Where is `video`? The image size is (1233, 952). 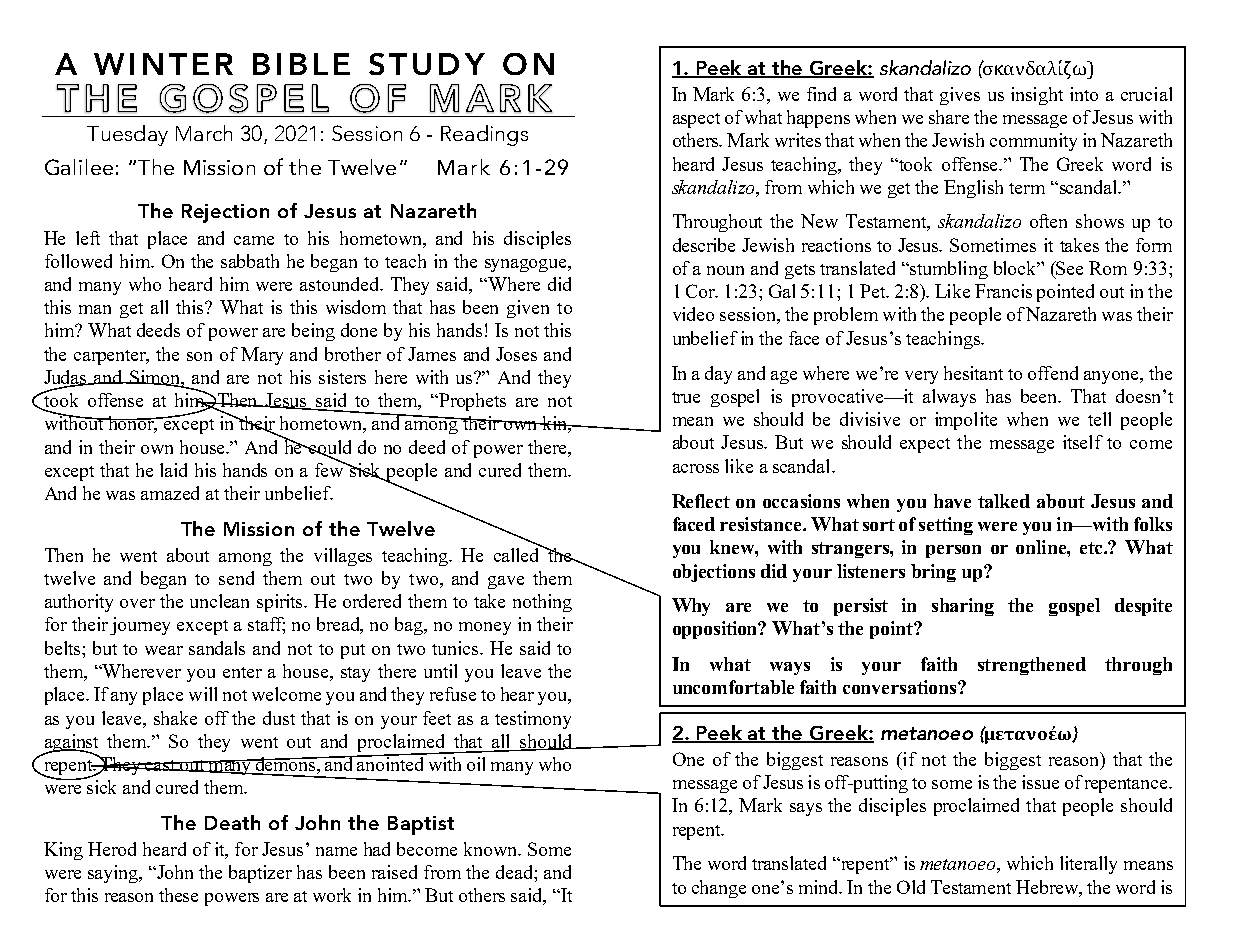
video is located at coordinates (693, 314).
